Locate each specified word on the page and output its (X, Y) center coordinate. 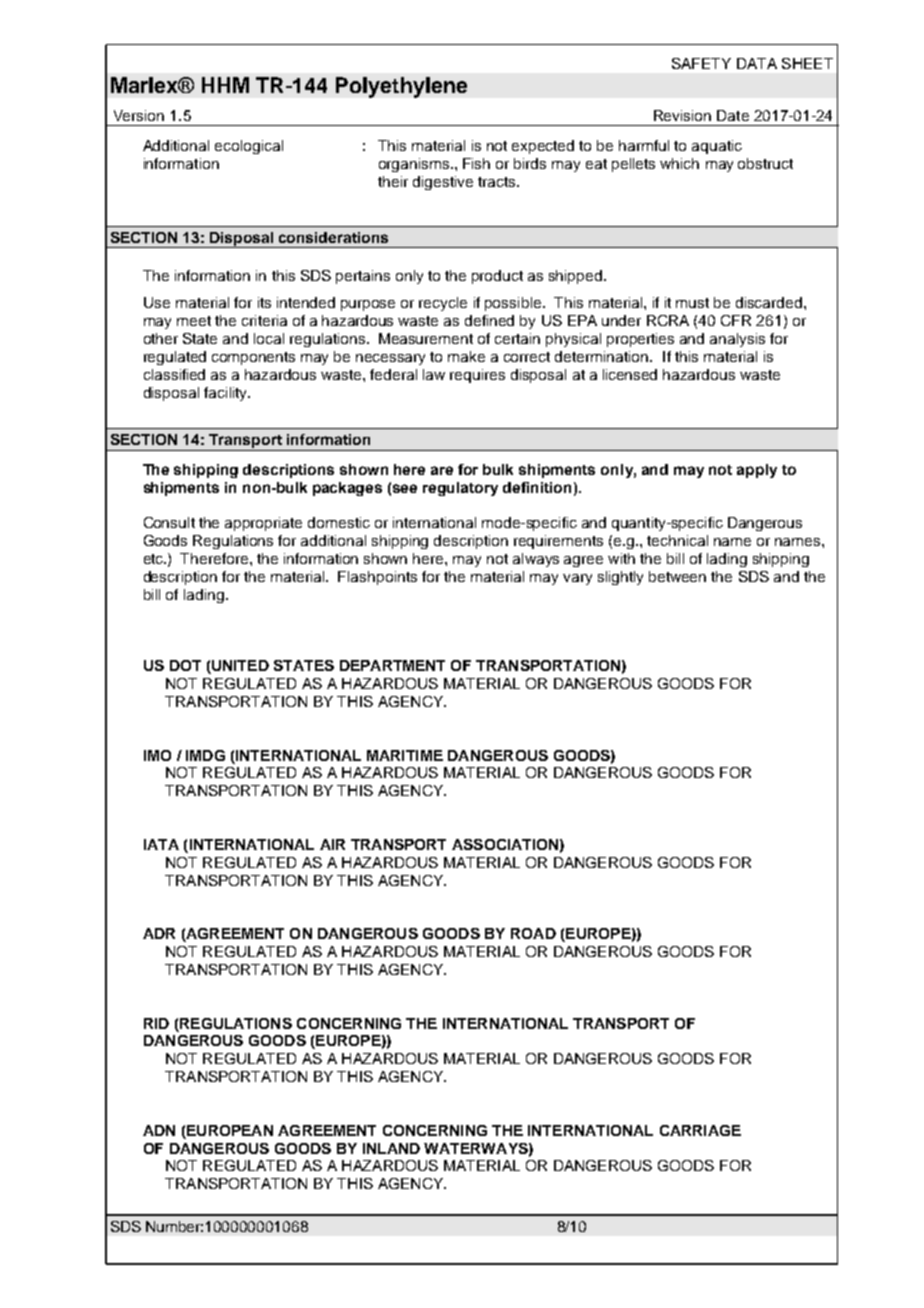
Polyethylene (401, 87)
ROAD (533, 933)
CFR (736, 320)
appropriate (263, 524)
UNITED (239, 667)
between (677, 576)
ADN (159, 1130)
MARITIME (405, 755)
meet (194, 321)
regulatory (460, 489)
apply (757, 471)
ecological (249, 147)
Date (733, 115)
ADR (159, 933)
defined (489, 320)
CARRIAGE (700, 1130)
